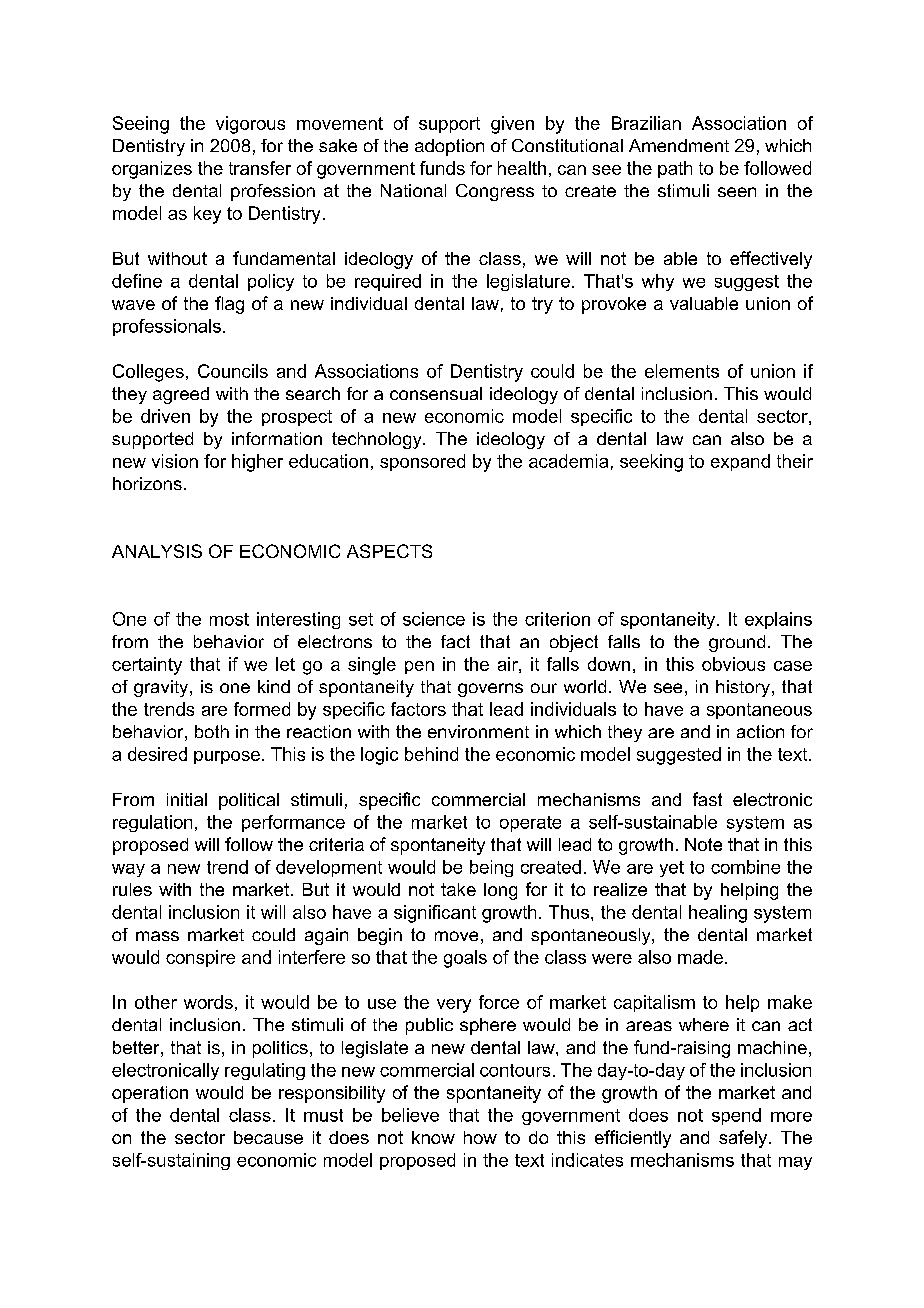 This document has width=924, height=1308. Describe the element at coordinates (707, 799) in the document. I see `fast` at that location.
